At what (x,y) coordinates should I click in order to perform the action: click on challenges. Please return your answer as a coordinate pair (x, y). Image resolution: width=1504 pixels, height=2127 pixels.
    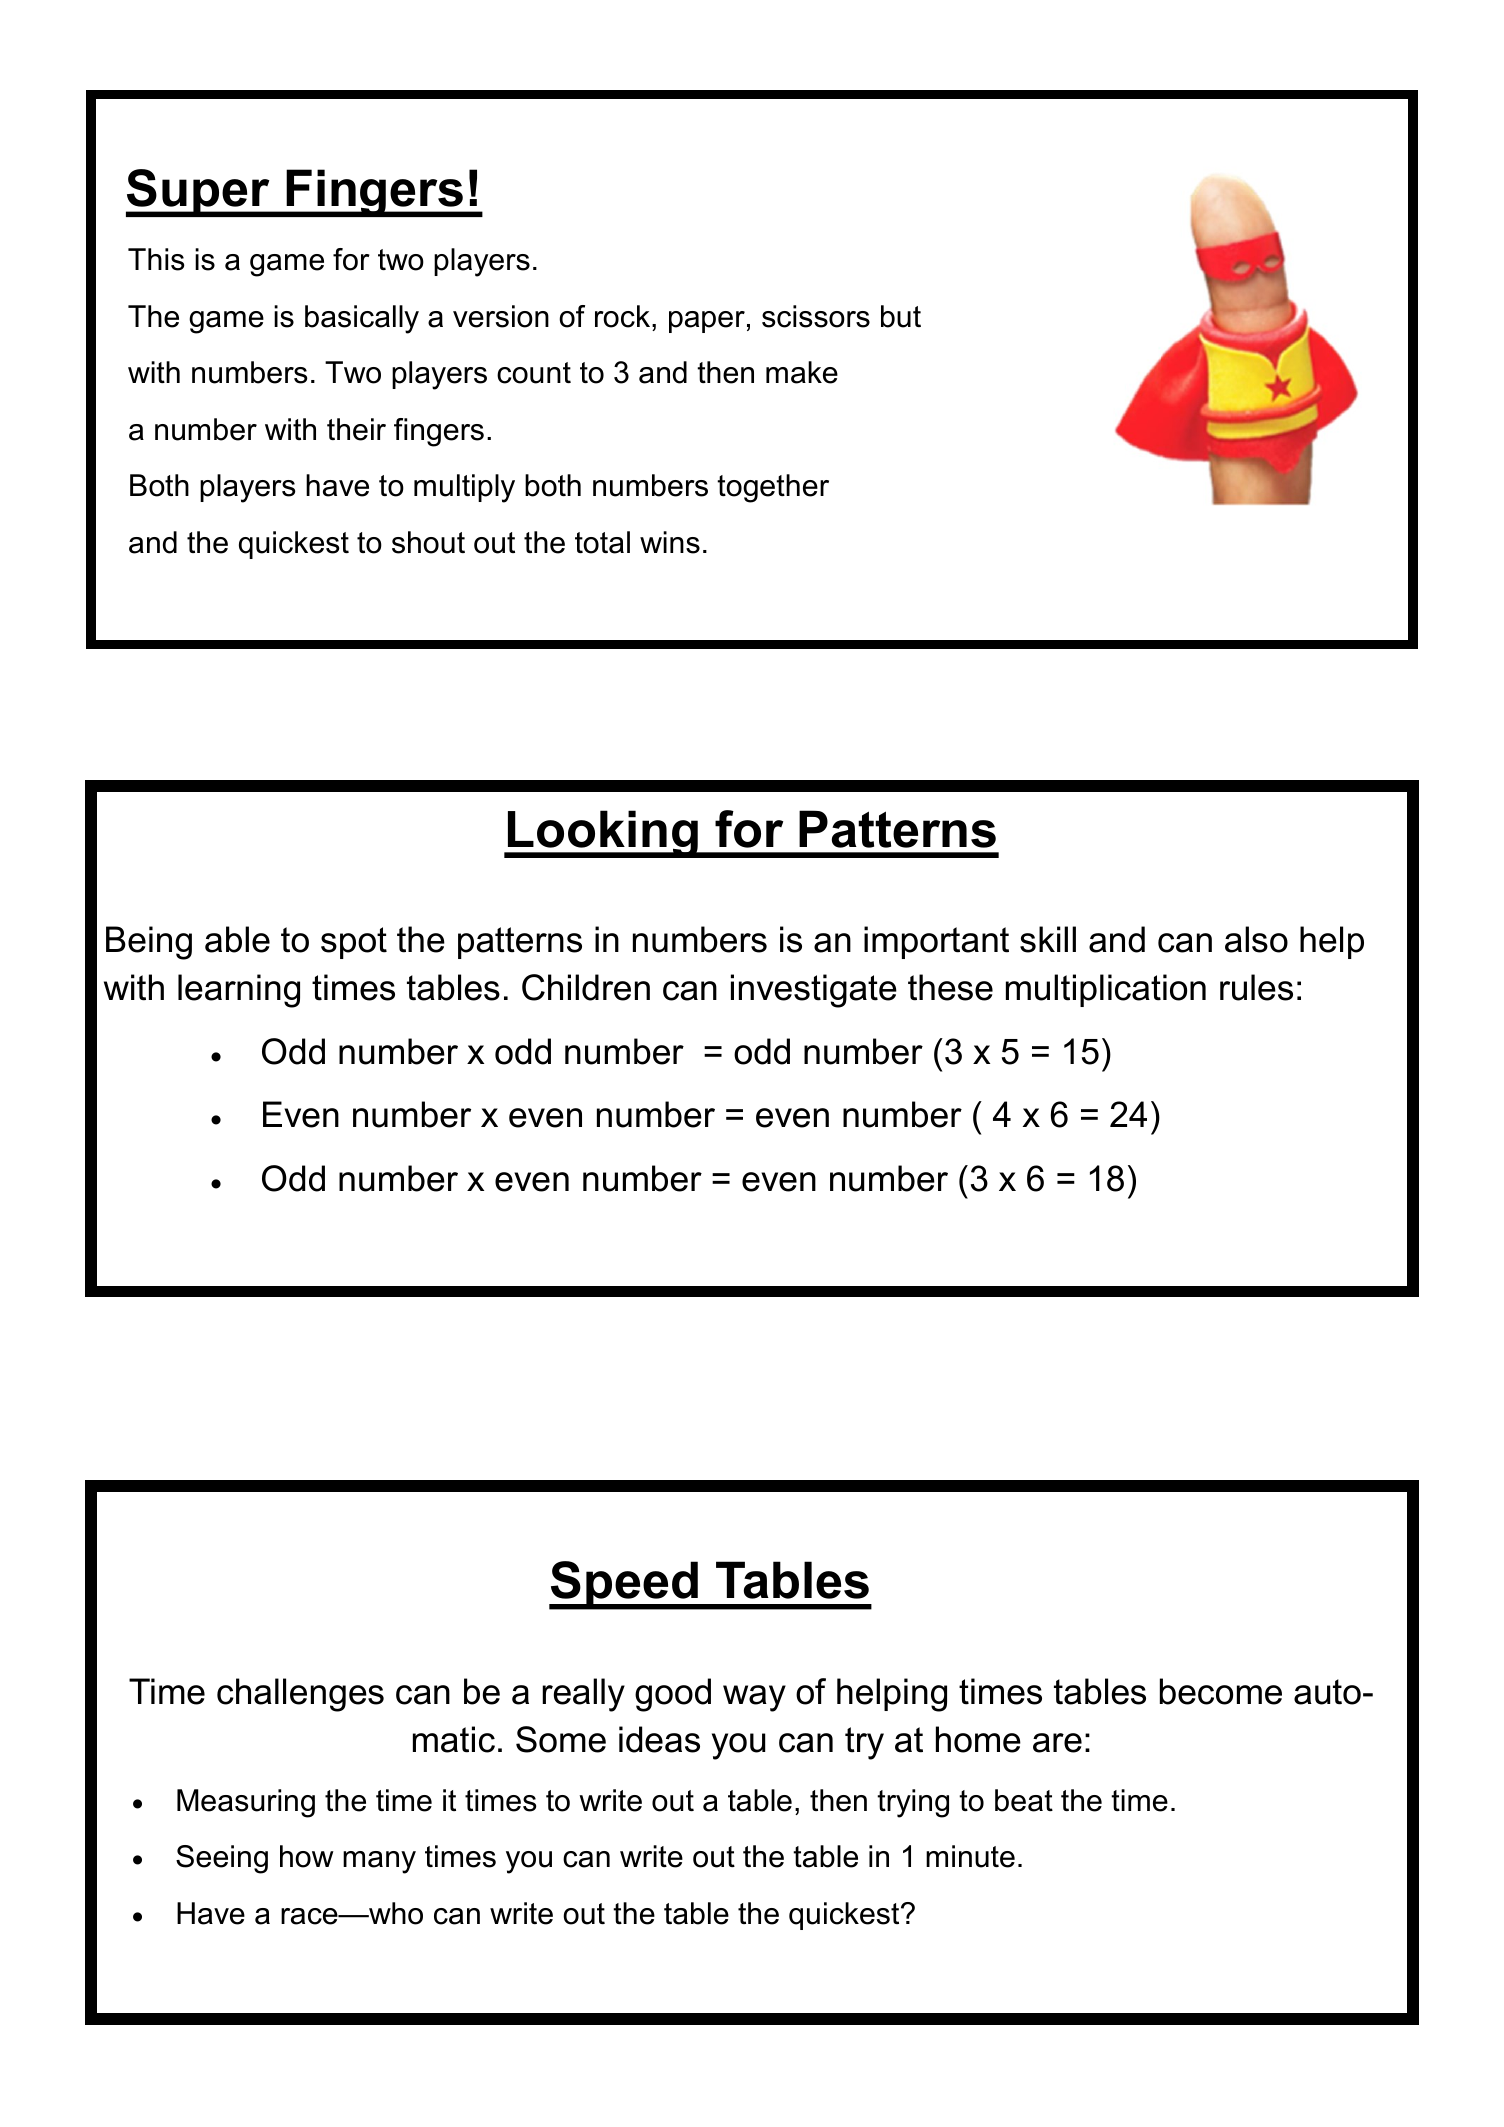
    Looking at the image, I should click on (300, 1695).
